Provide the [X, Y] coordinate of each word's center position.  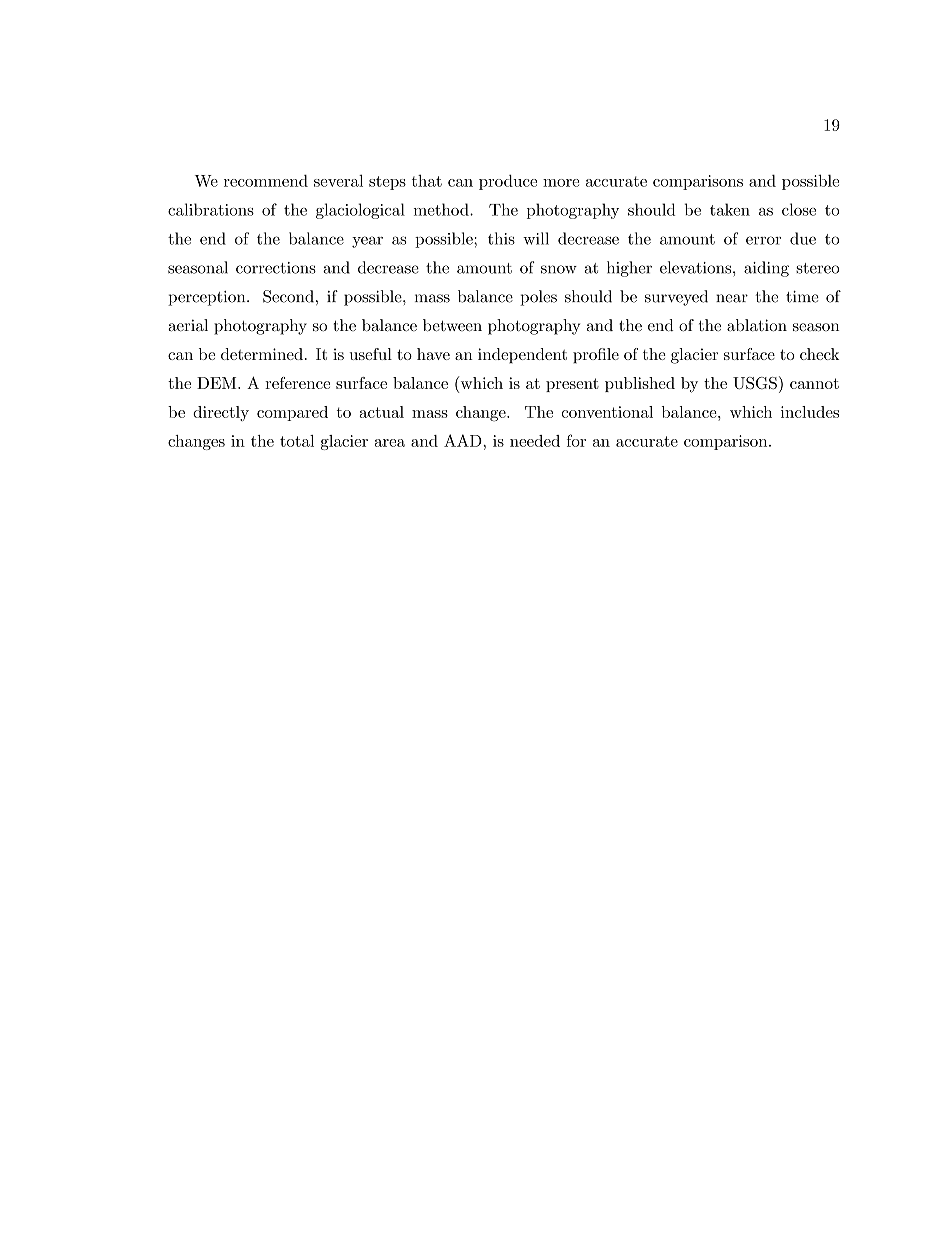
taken [730, 209]
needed [535, 441]
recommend [266, 181]
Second [288, 296]
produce [508, 182]
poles [538, 298]
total [297, 441]
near [732, 298]
